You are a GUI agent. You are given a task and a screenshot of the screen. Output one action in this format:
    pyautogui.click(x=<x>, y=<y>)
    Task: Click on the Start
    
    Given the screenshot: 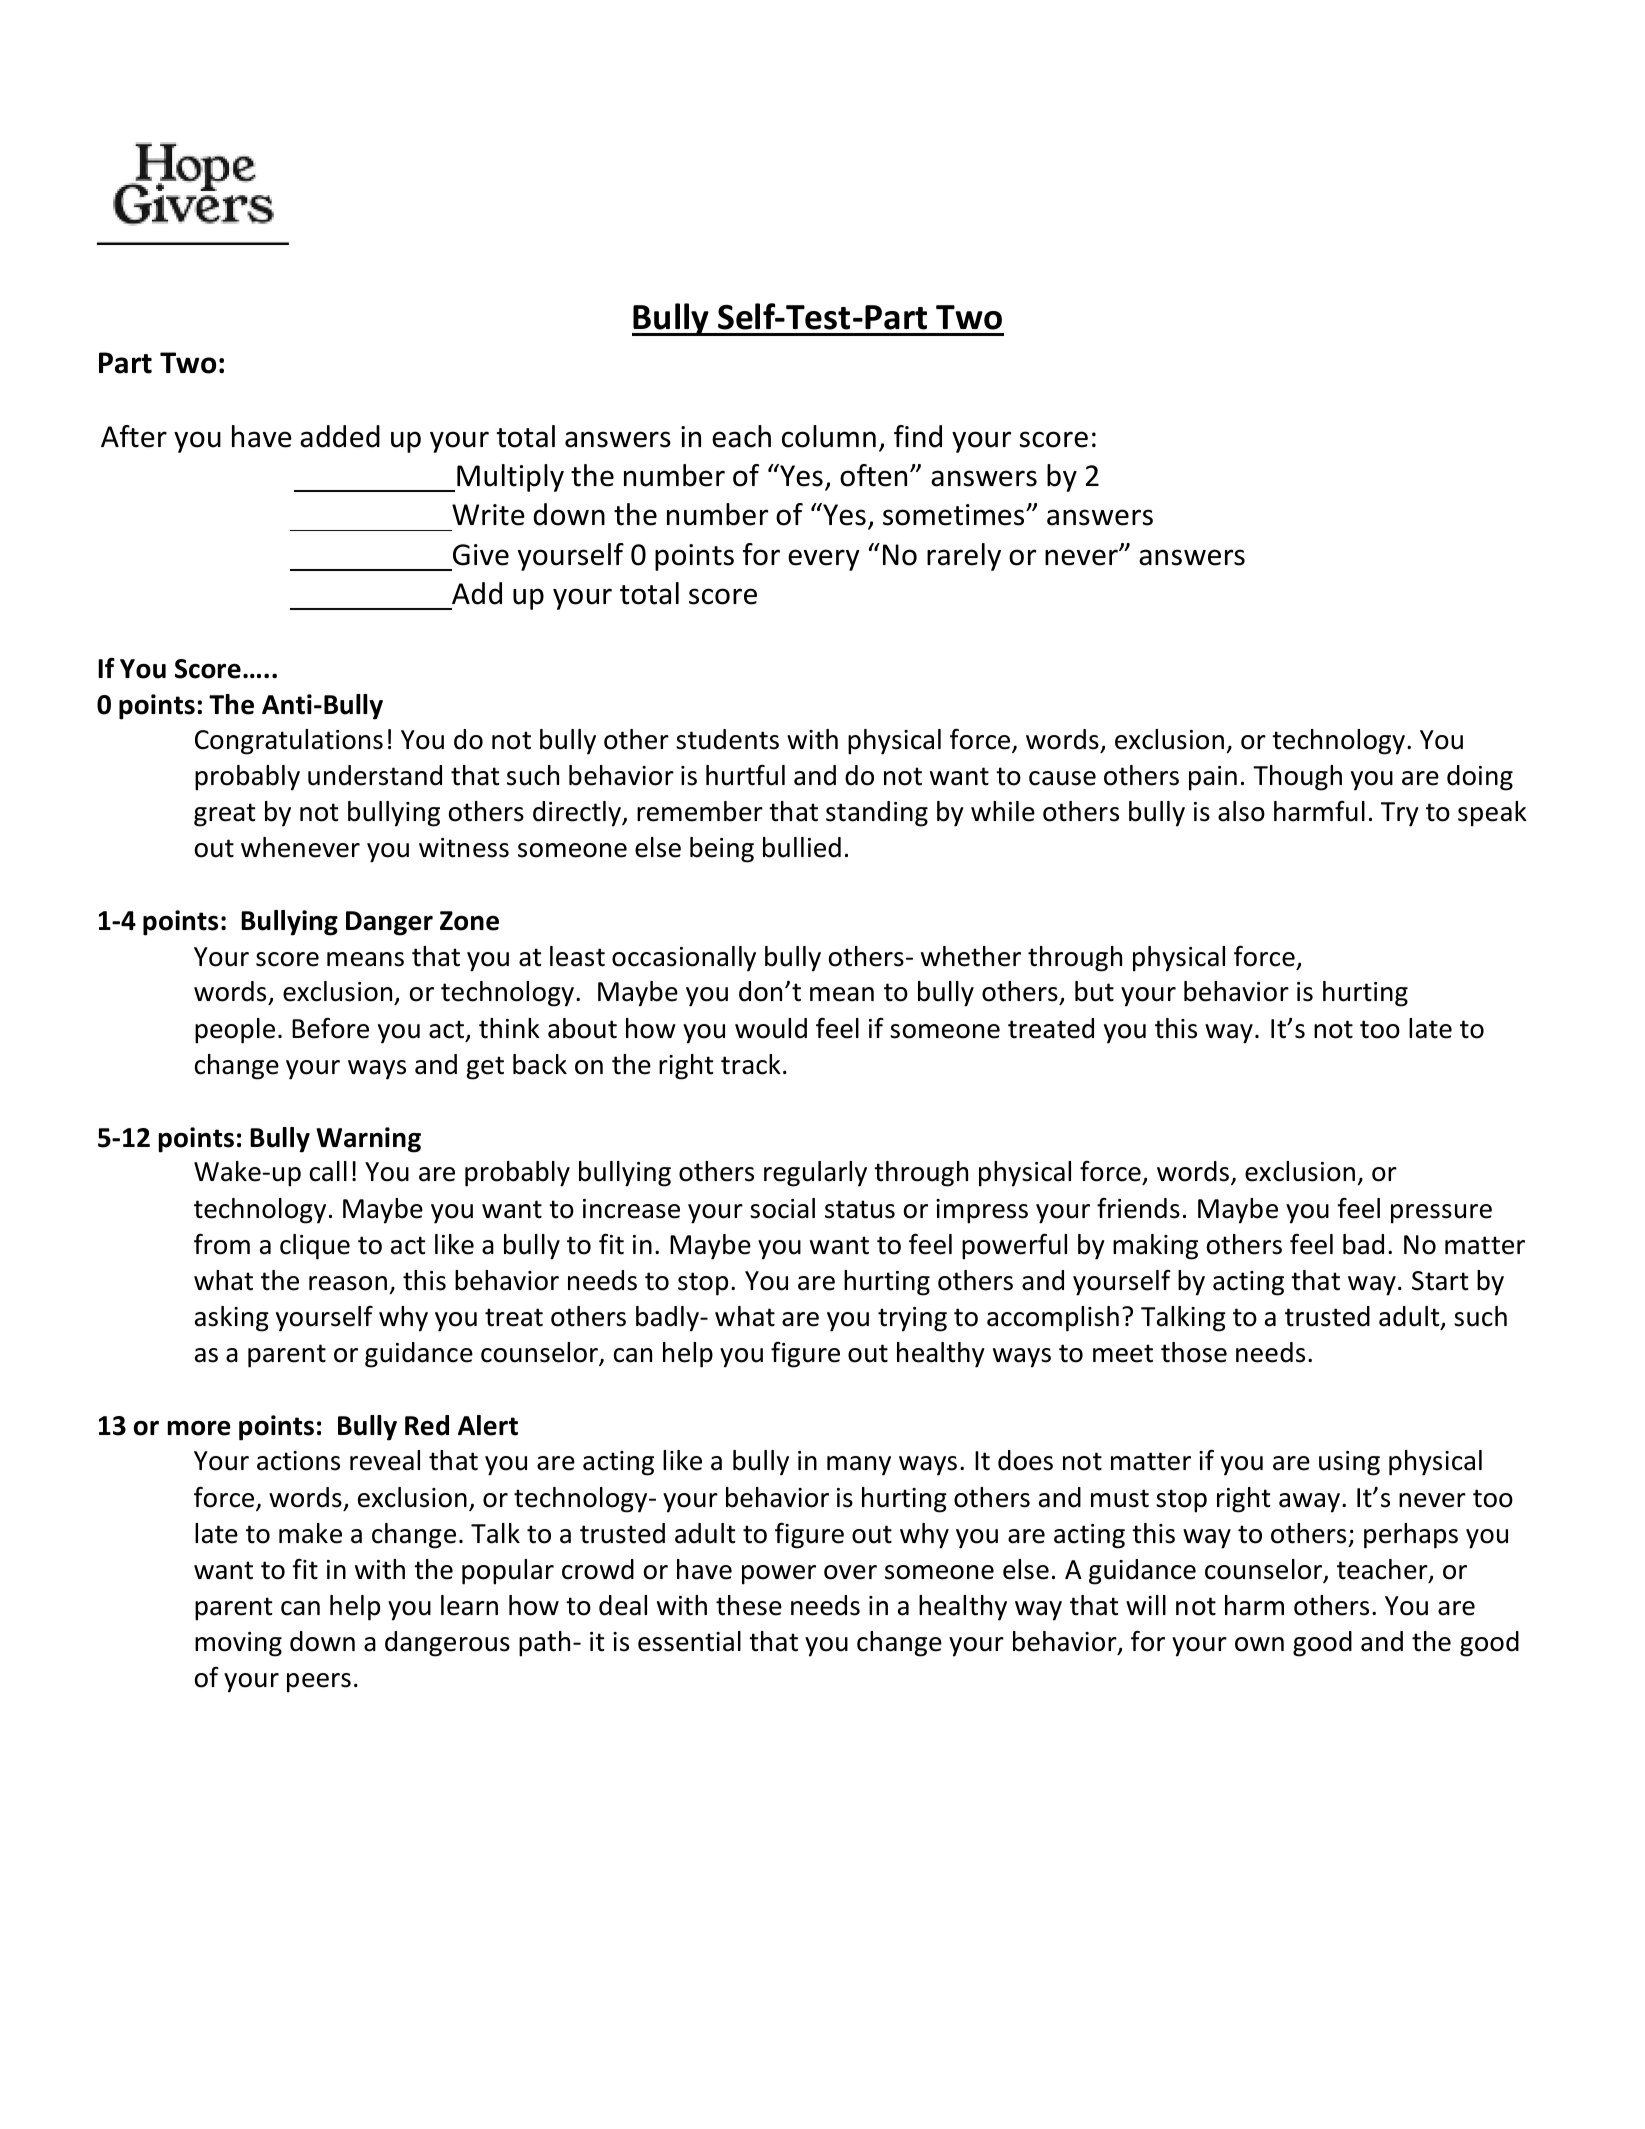 What is the action you would take?
    pyautogui.click(x=1440, y=1281)
